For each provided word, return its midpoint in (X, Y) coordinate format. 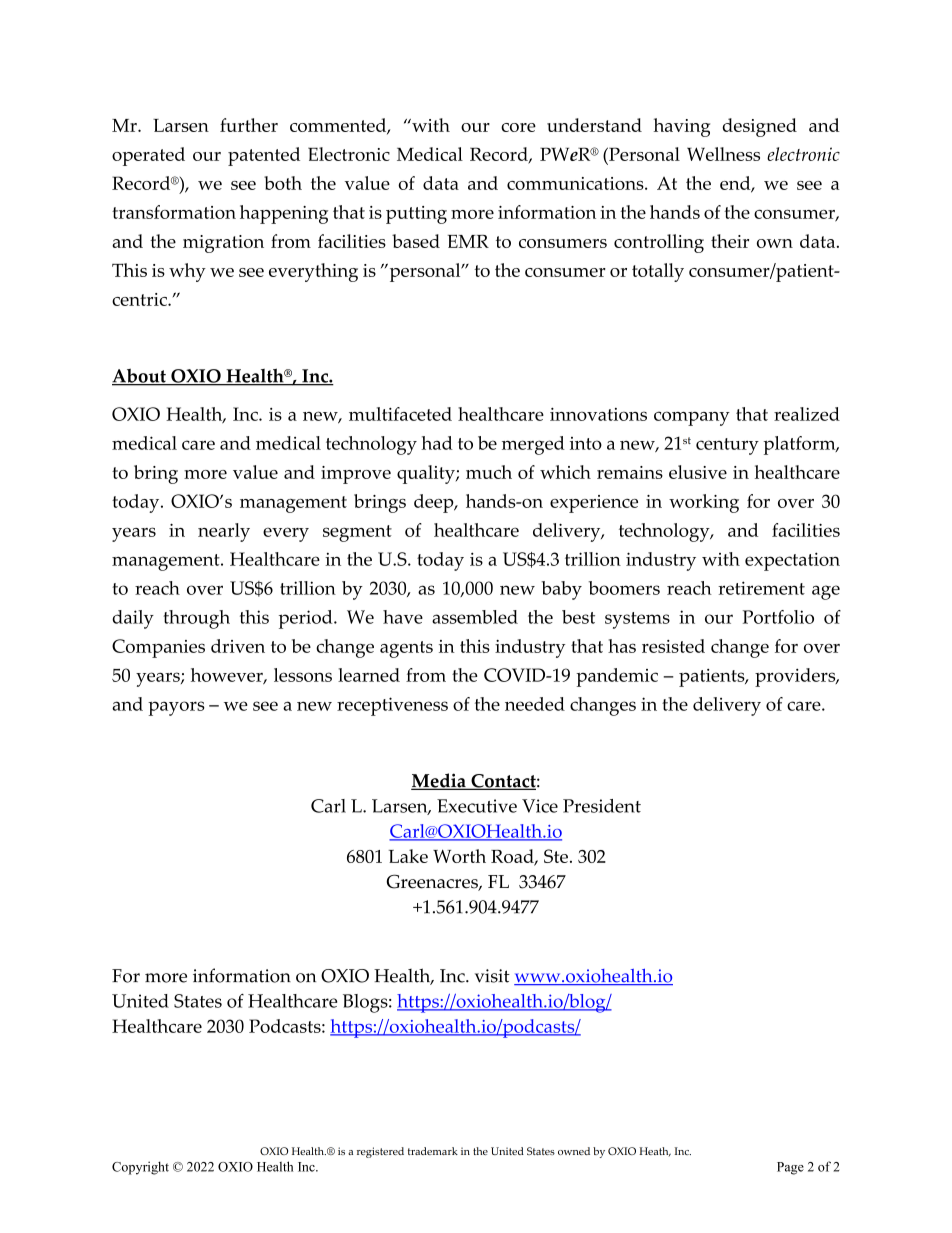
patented (264, 156)
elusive (698, 472)
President (602, 806)
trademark (433, 1151)
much (489, 472)
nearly (224, 532)
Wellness (723, 154)
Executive (477, 806)
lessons (303, 675)
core (518, 127)
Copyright (140, 1168)
